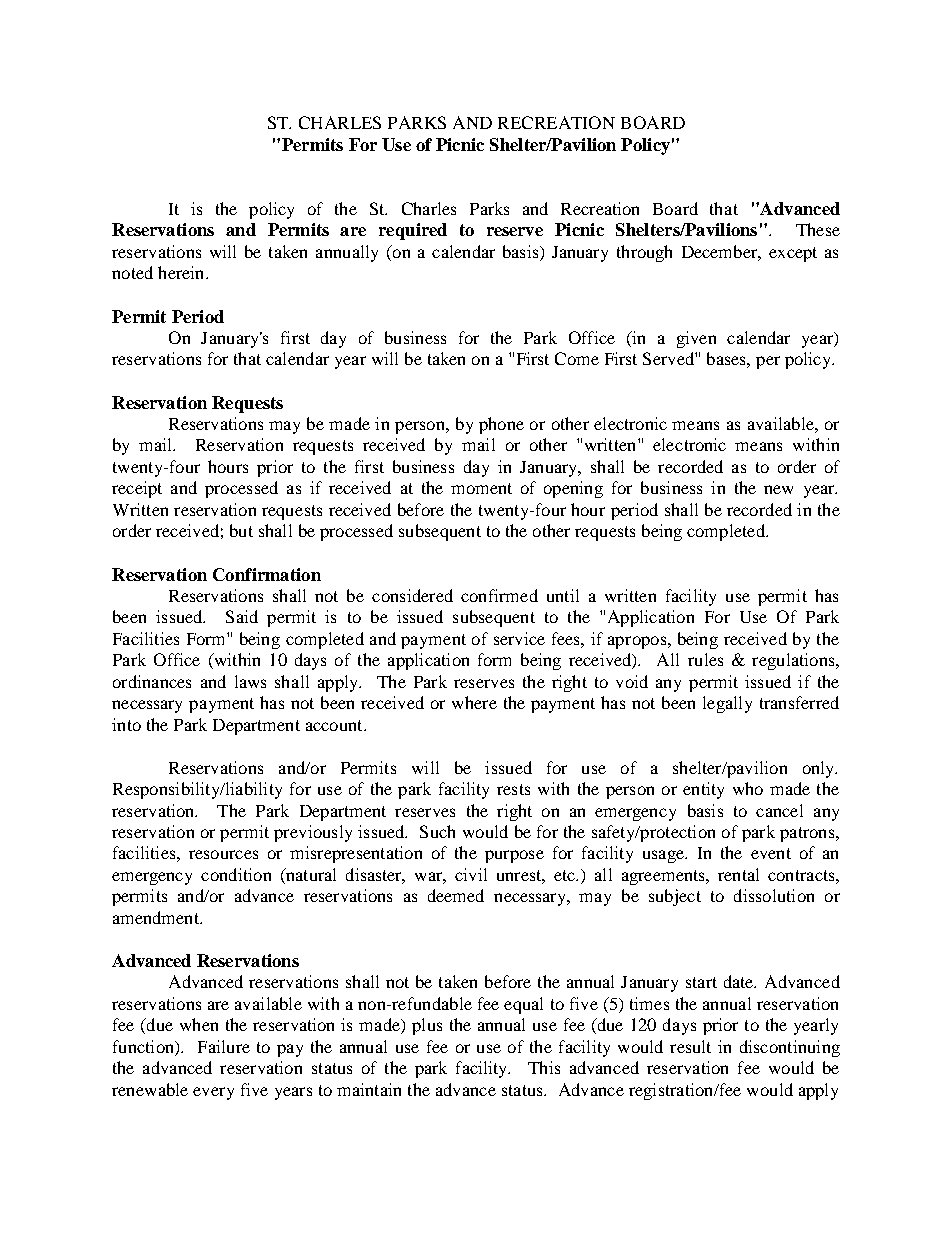 Image resolution: width=952 pixels, height=1233 pixels. Describe the element at coordinates (224, 1046) in the screenshot. I see `Failure` at that location.
